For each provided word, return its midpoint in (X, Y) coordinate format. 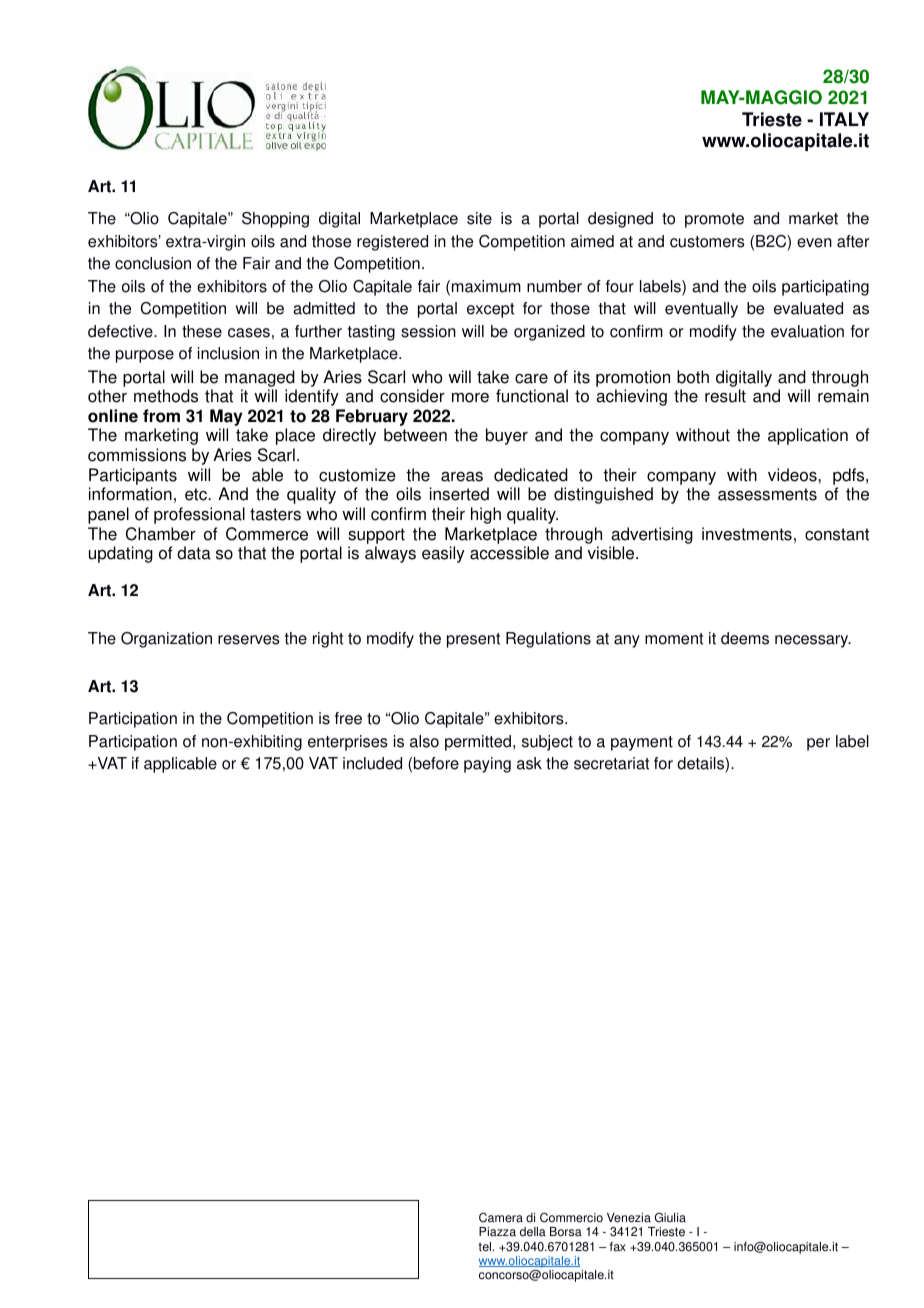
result (725, 396)
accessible (509, 553)
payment (642, 743)
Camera (501, 1217)
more (470, 398)
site (479, 218)
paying (487, 765)
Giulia (670, 1217)
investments (747, 534)
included (372, 763)
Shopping (275, 220)
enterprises (348, 743)
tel (486, 1247)
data (194, 553)
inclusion (228, 353)
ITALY (844, 119)
